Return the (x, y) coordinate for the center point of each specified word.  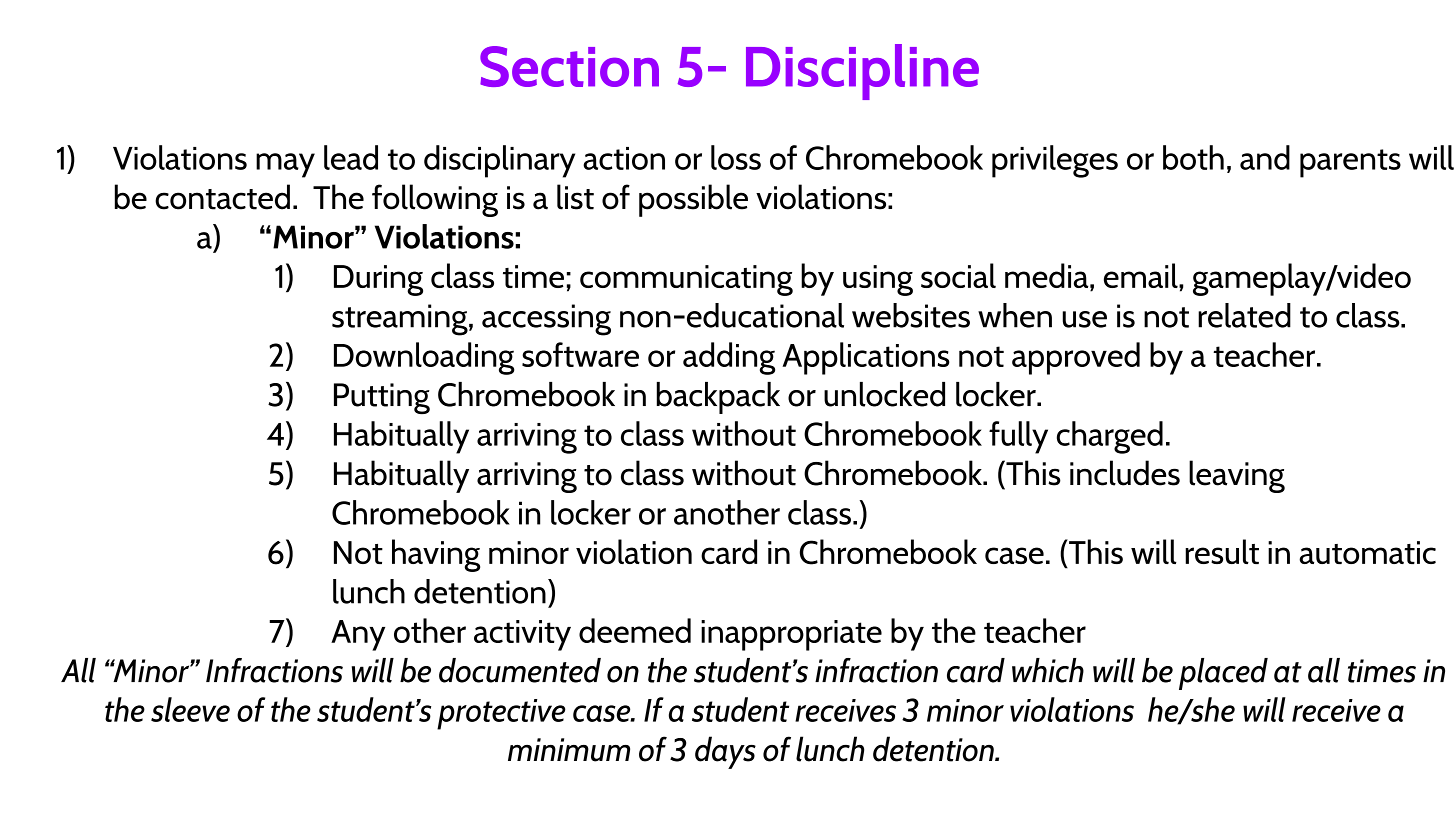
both (1193, 157)
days (725, 752)
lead (351, 157)
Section (569, 66)
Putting (382, 398)
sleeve (190, 709)
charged (1110, 437)
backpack (718, 398)
